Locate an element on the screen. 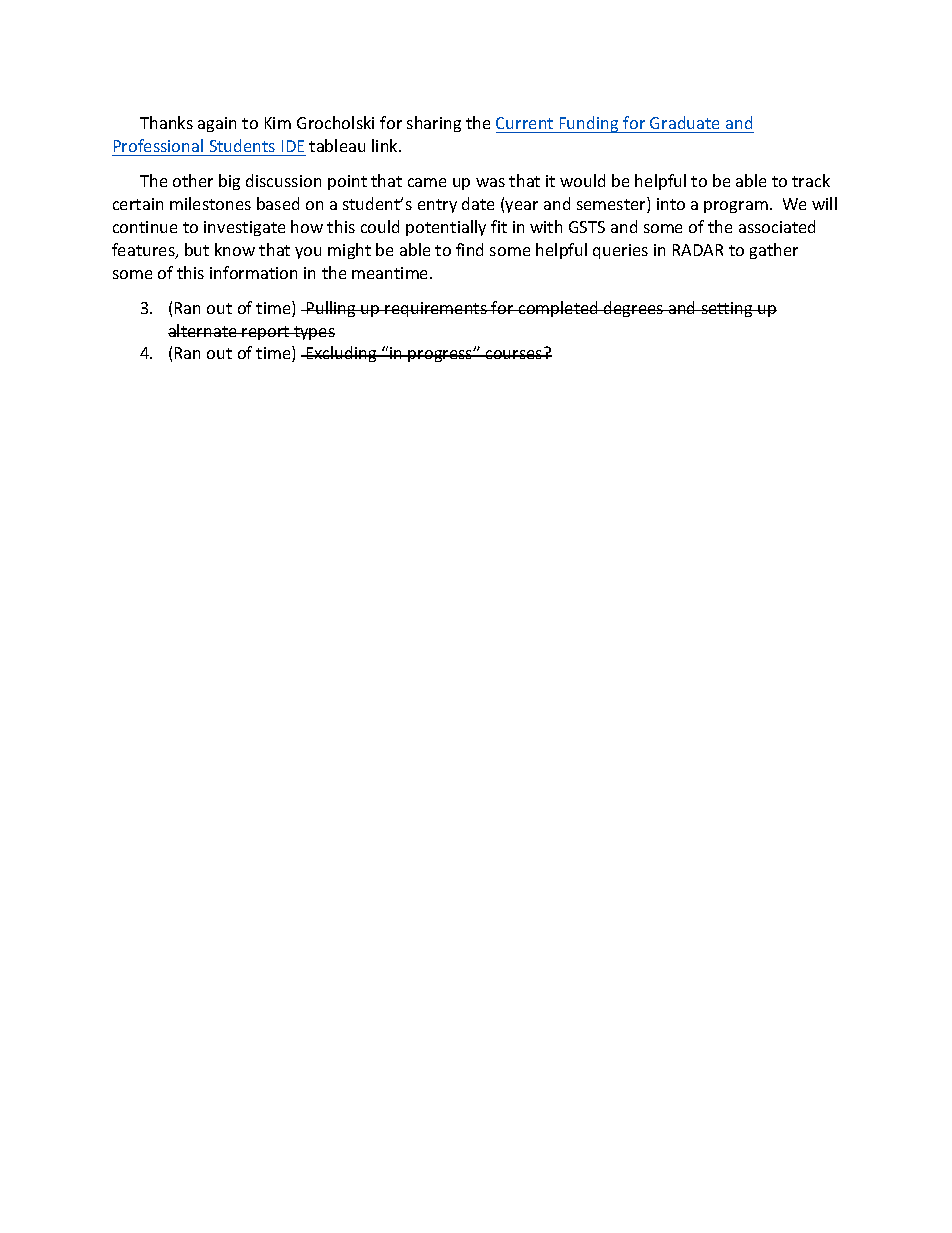  date is located at coordinates (478, 203).
